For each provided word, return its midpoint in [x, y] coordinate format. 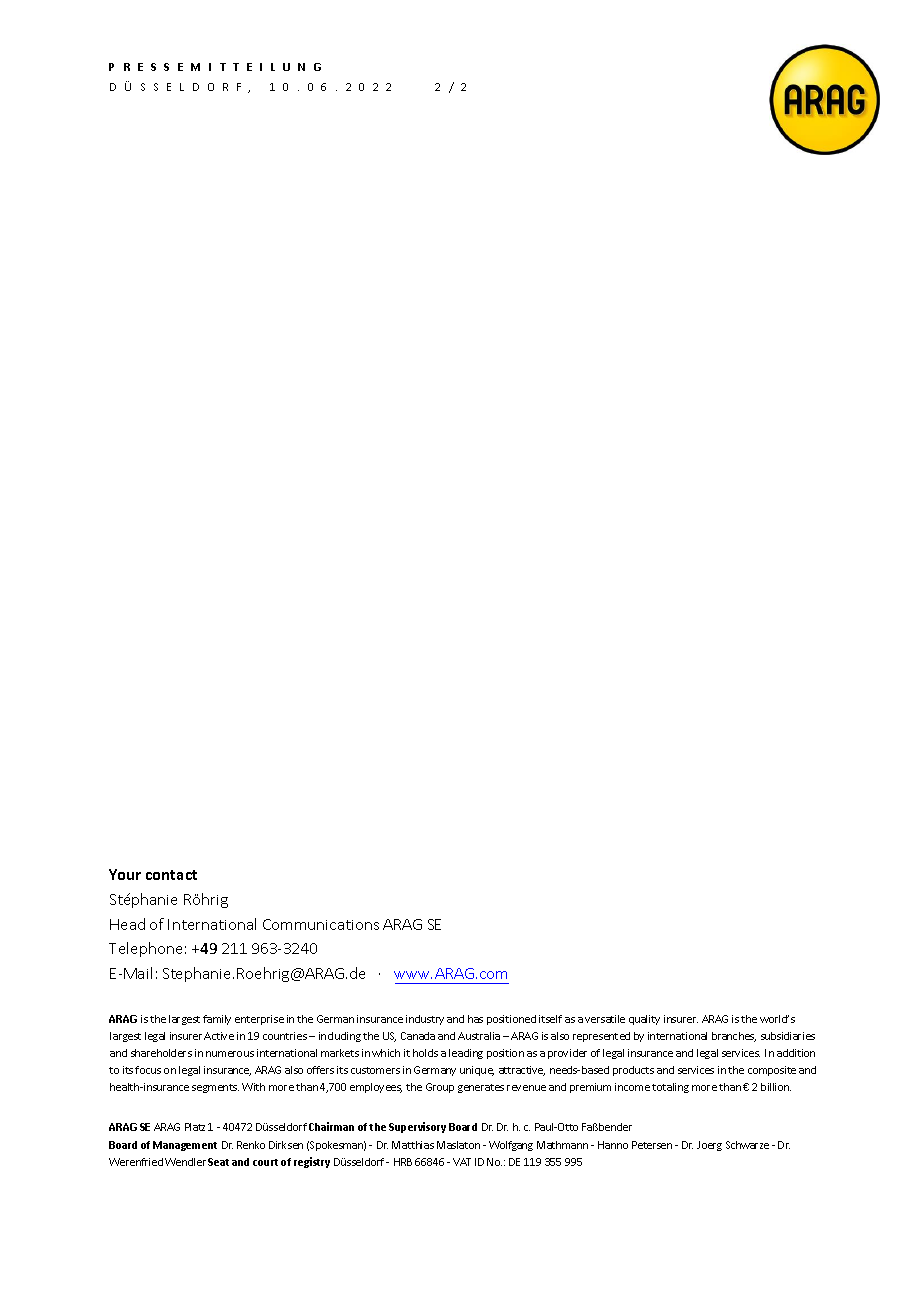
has [475, 1019]
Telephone [145, 949]
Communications [321, 924]
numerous [230, 1054]
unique [477, 1071]
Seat [218, 1162]
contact [171, 875]
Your [125, 874]
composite [772, 1071]
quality [644, 1020]
